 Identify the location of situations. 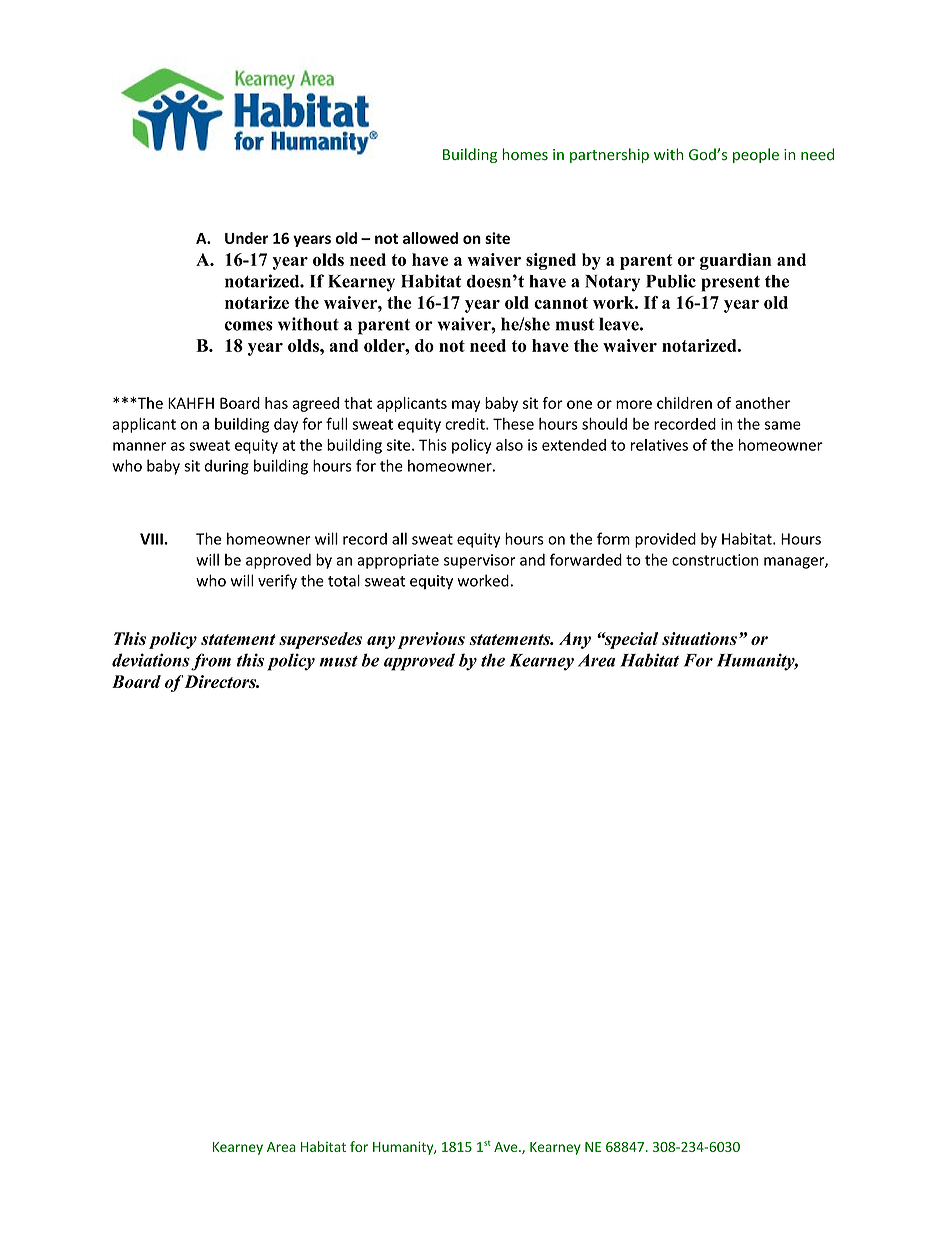
(699, 638).
